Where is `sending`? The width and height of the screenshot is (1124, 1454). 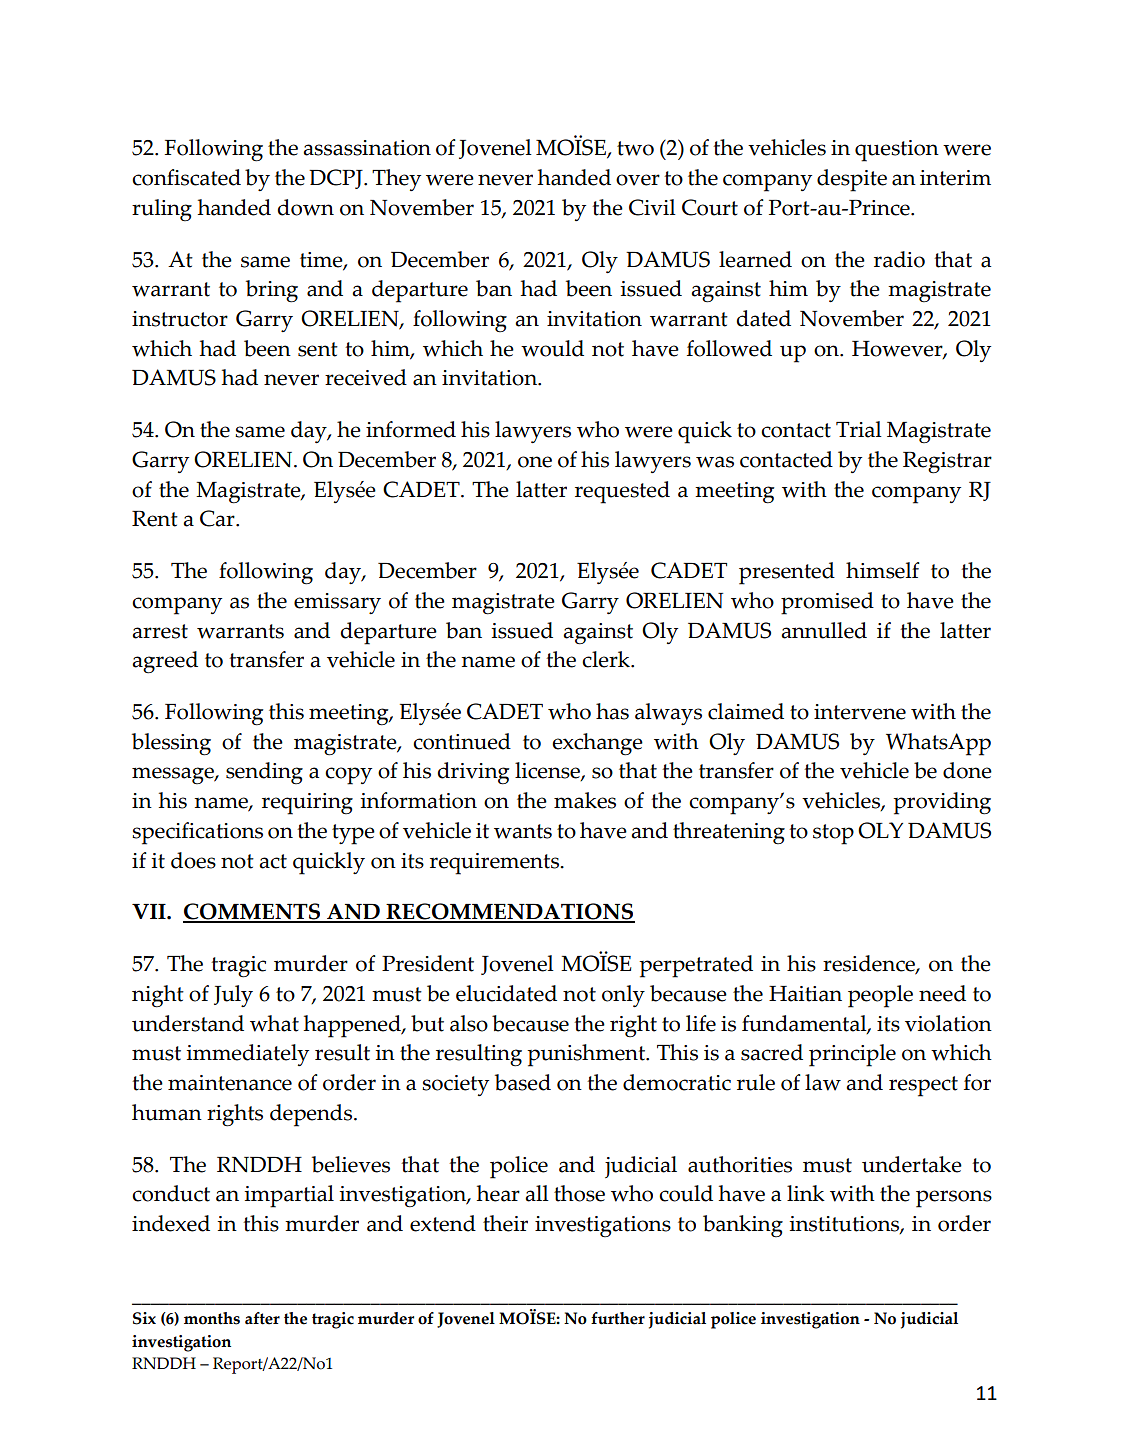
sending is located at coordinates (264, 773).
